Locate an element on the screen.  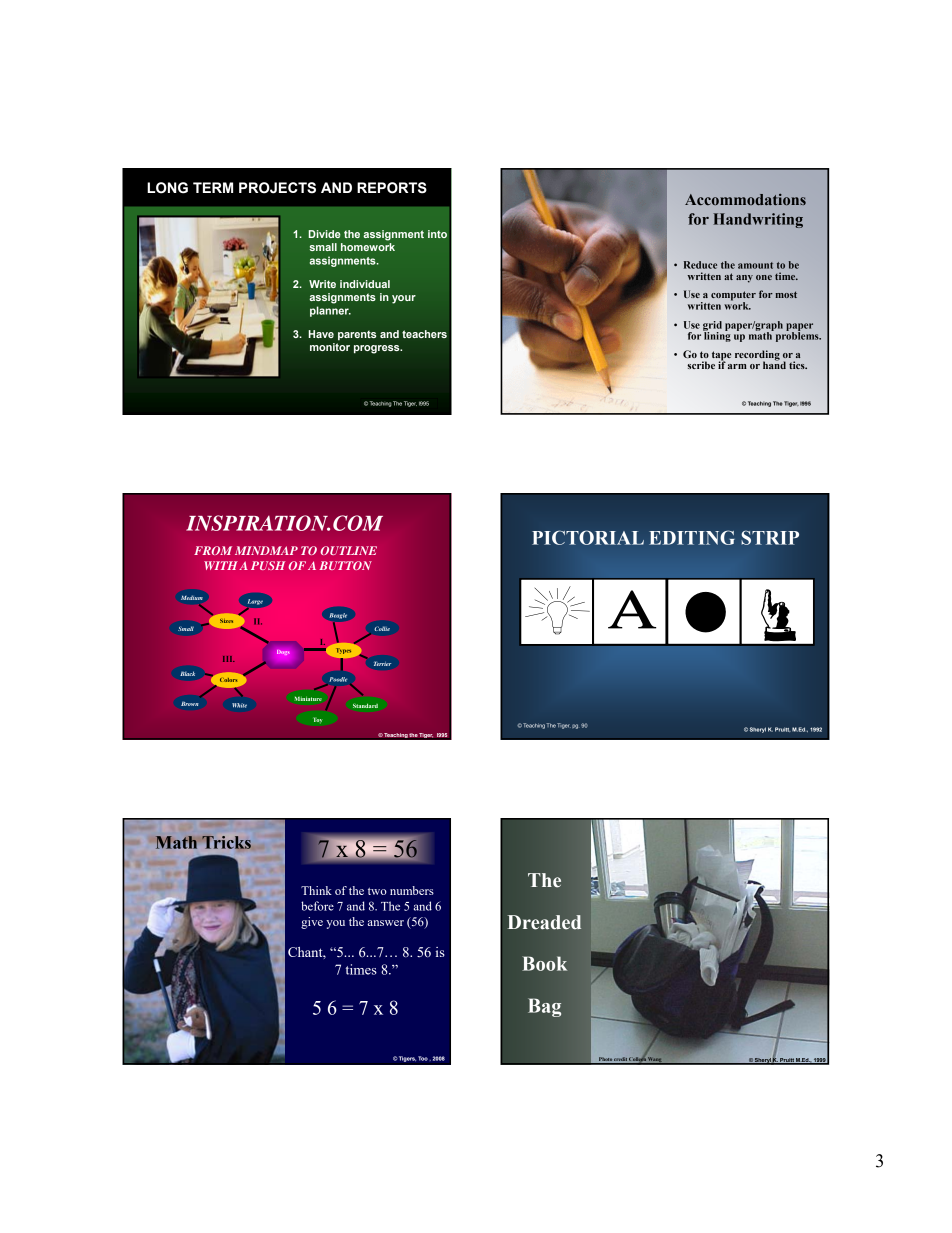
give is located at coordinates (312, 923).
